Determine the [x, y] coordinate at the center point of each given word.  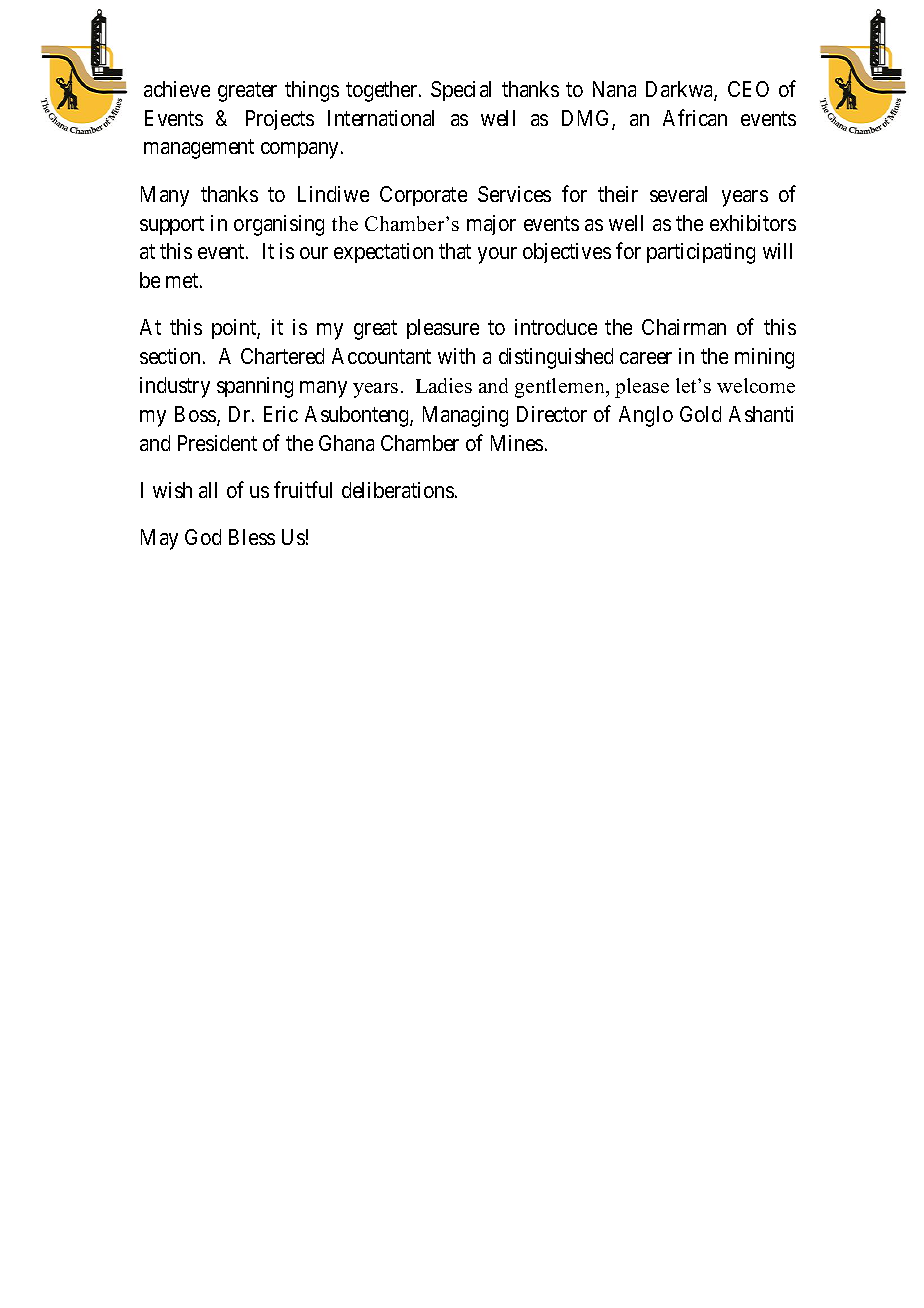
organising [279, 225]
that [455, 251]
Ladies [444, 385]
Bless [252, 537]
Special [461, 91]
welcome [756, 385]
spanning [255, 387]
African [695, 117]
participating [701, 253]
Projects [280, 120]
